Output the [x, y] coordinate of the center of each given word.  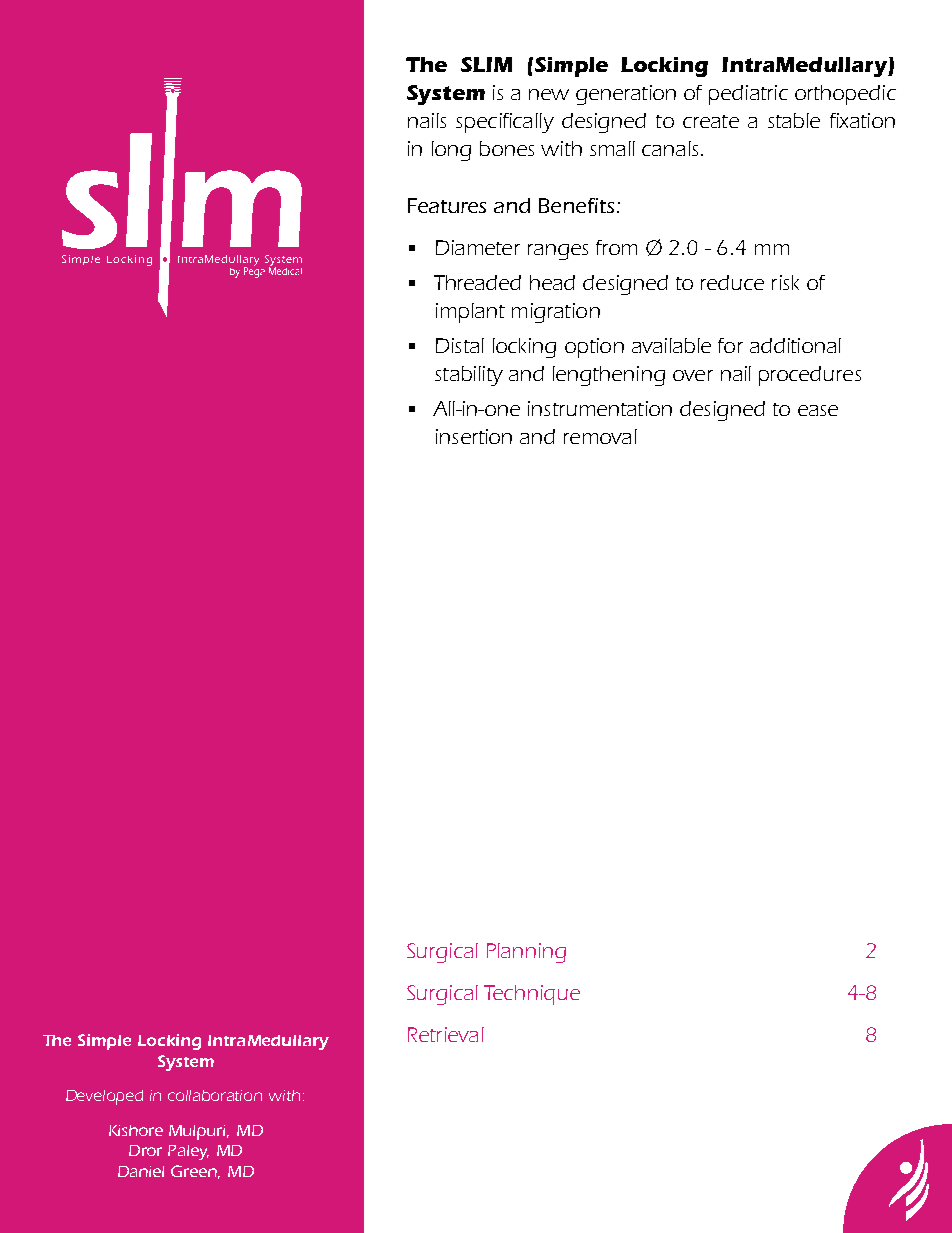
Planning [526, 953]
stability [469, 376]
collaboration [215, 1095]
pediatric [748, 95]
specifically [505, 123]
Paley [188, 1152]
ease [818, 410]
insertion [474, 436]
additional [795, 345]
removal [600, 436]
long [451, 151]
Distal [460, 345]
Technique [532, 995]
